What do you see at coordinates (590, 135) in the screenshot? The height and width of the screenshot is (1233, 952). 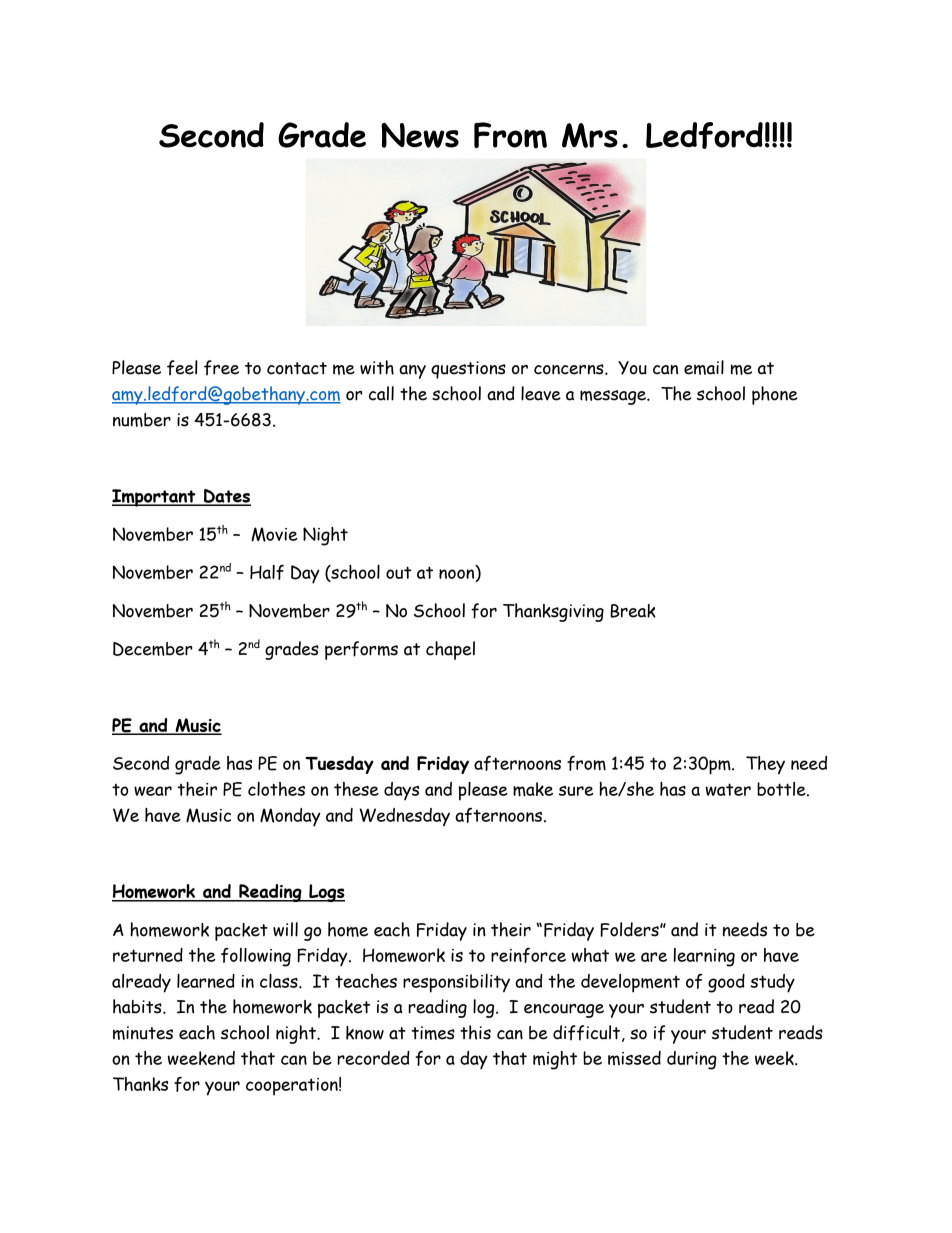 I see `Mrs` at bounding box center [590, 135].
